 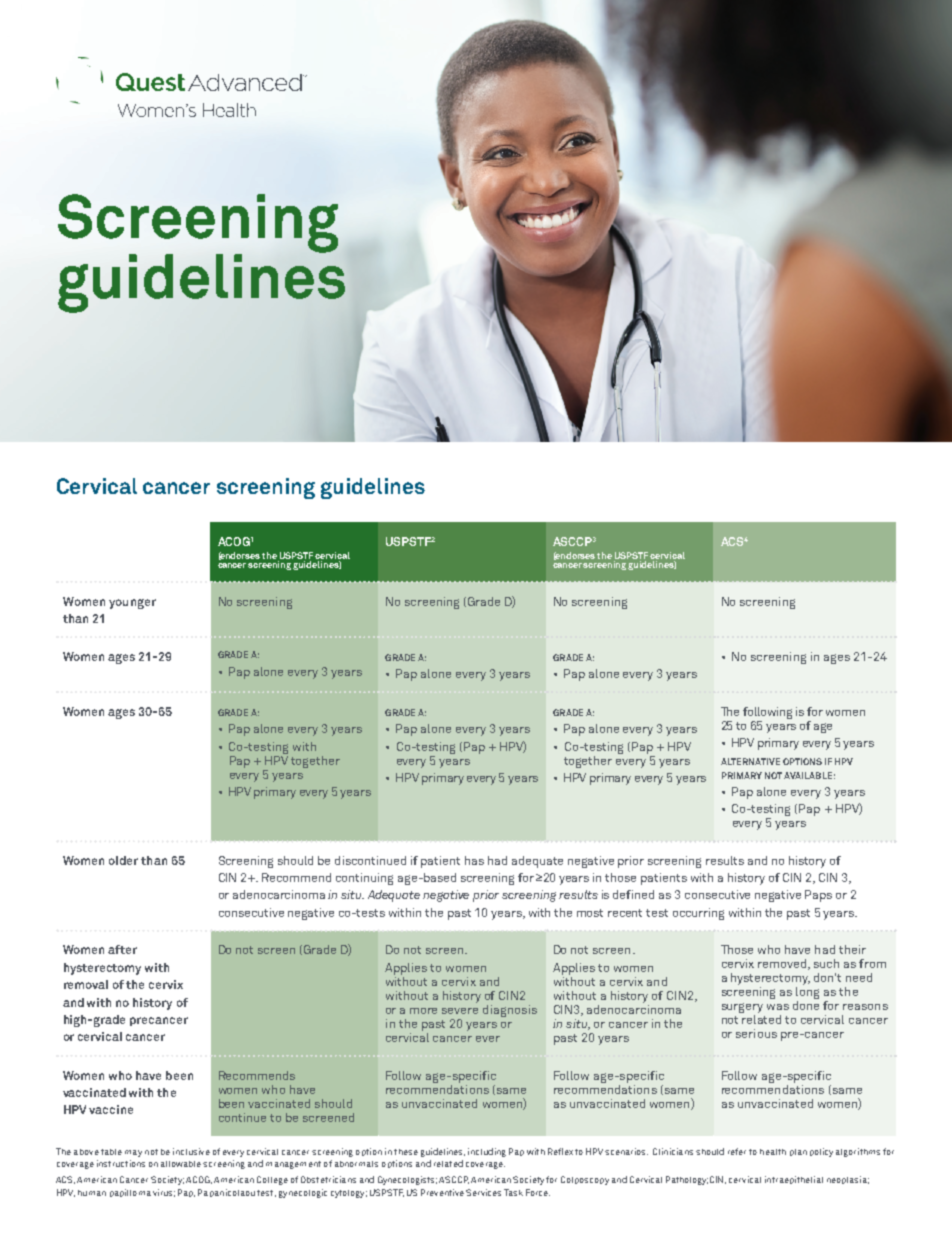 What do you see at coordinates (782, 963) in the document?
I see `removed` at bounding box center [782, 963].
